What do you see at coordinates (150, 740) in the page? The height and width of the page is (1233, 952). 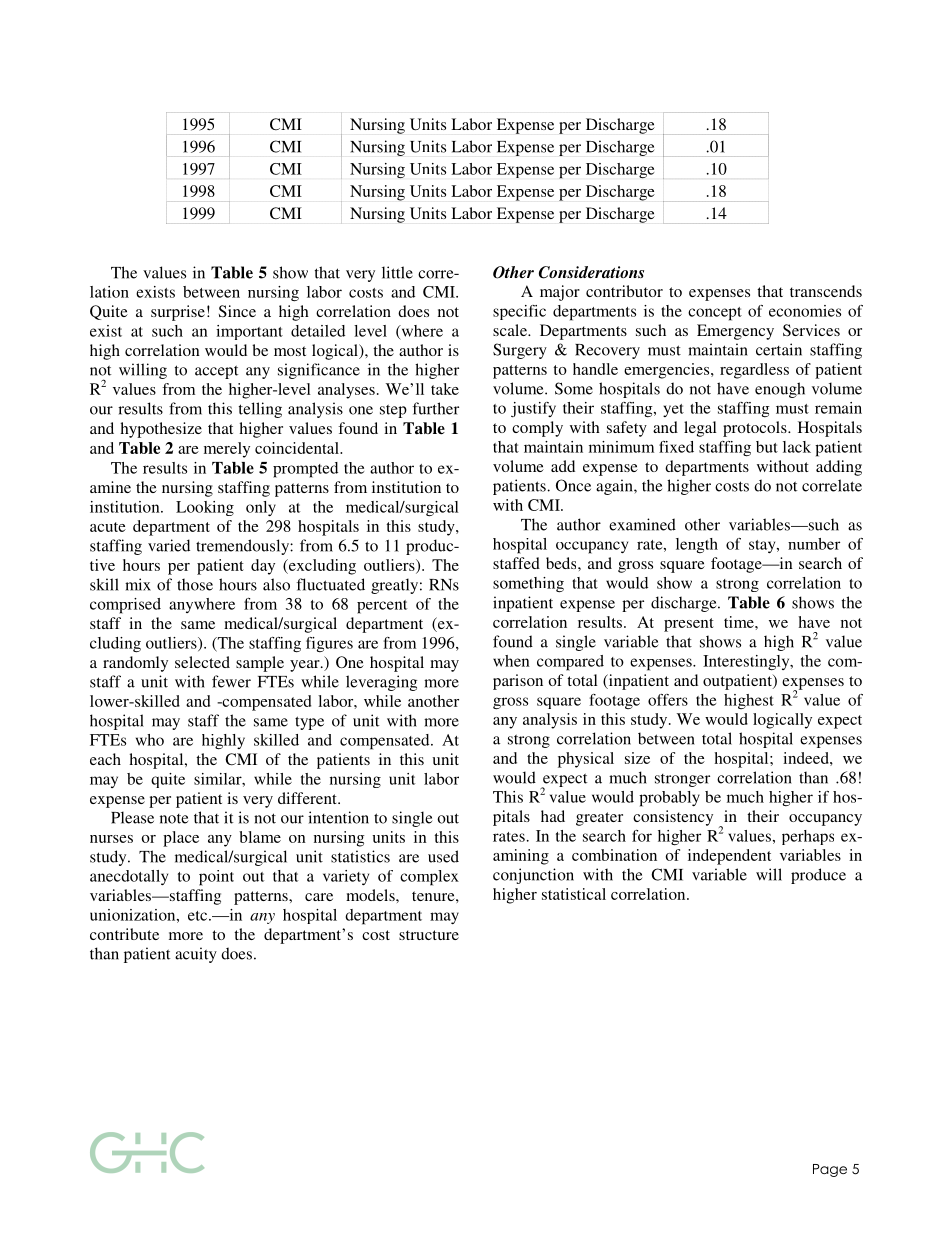 I see `who` at bounding box center [150, 740].
